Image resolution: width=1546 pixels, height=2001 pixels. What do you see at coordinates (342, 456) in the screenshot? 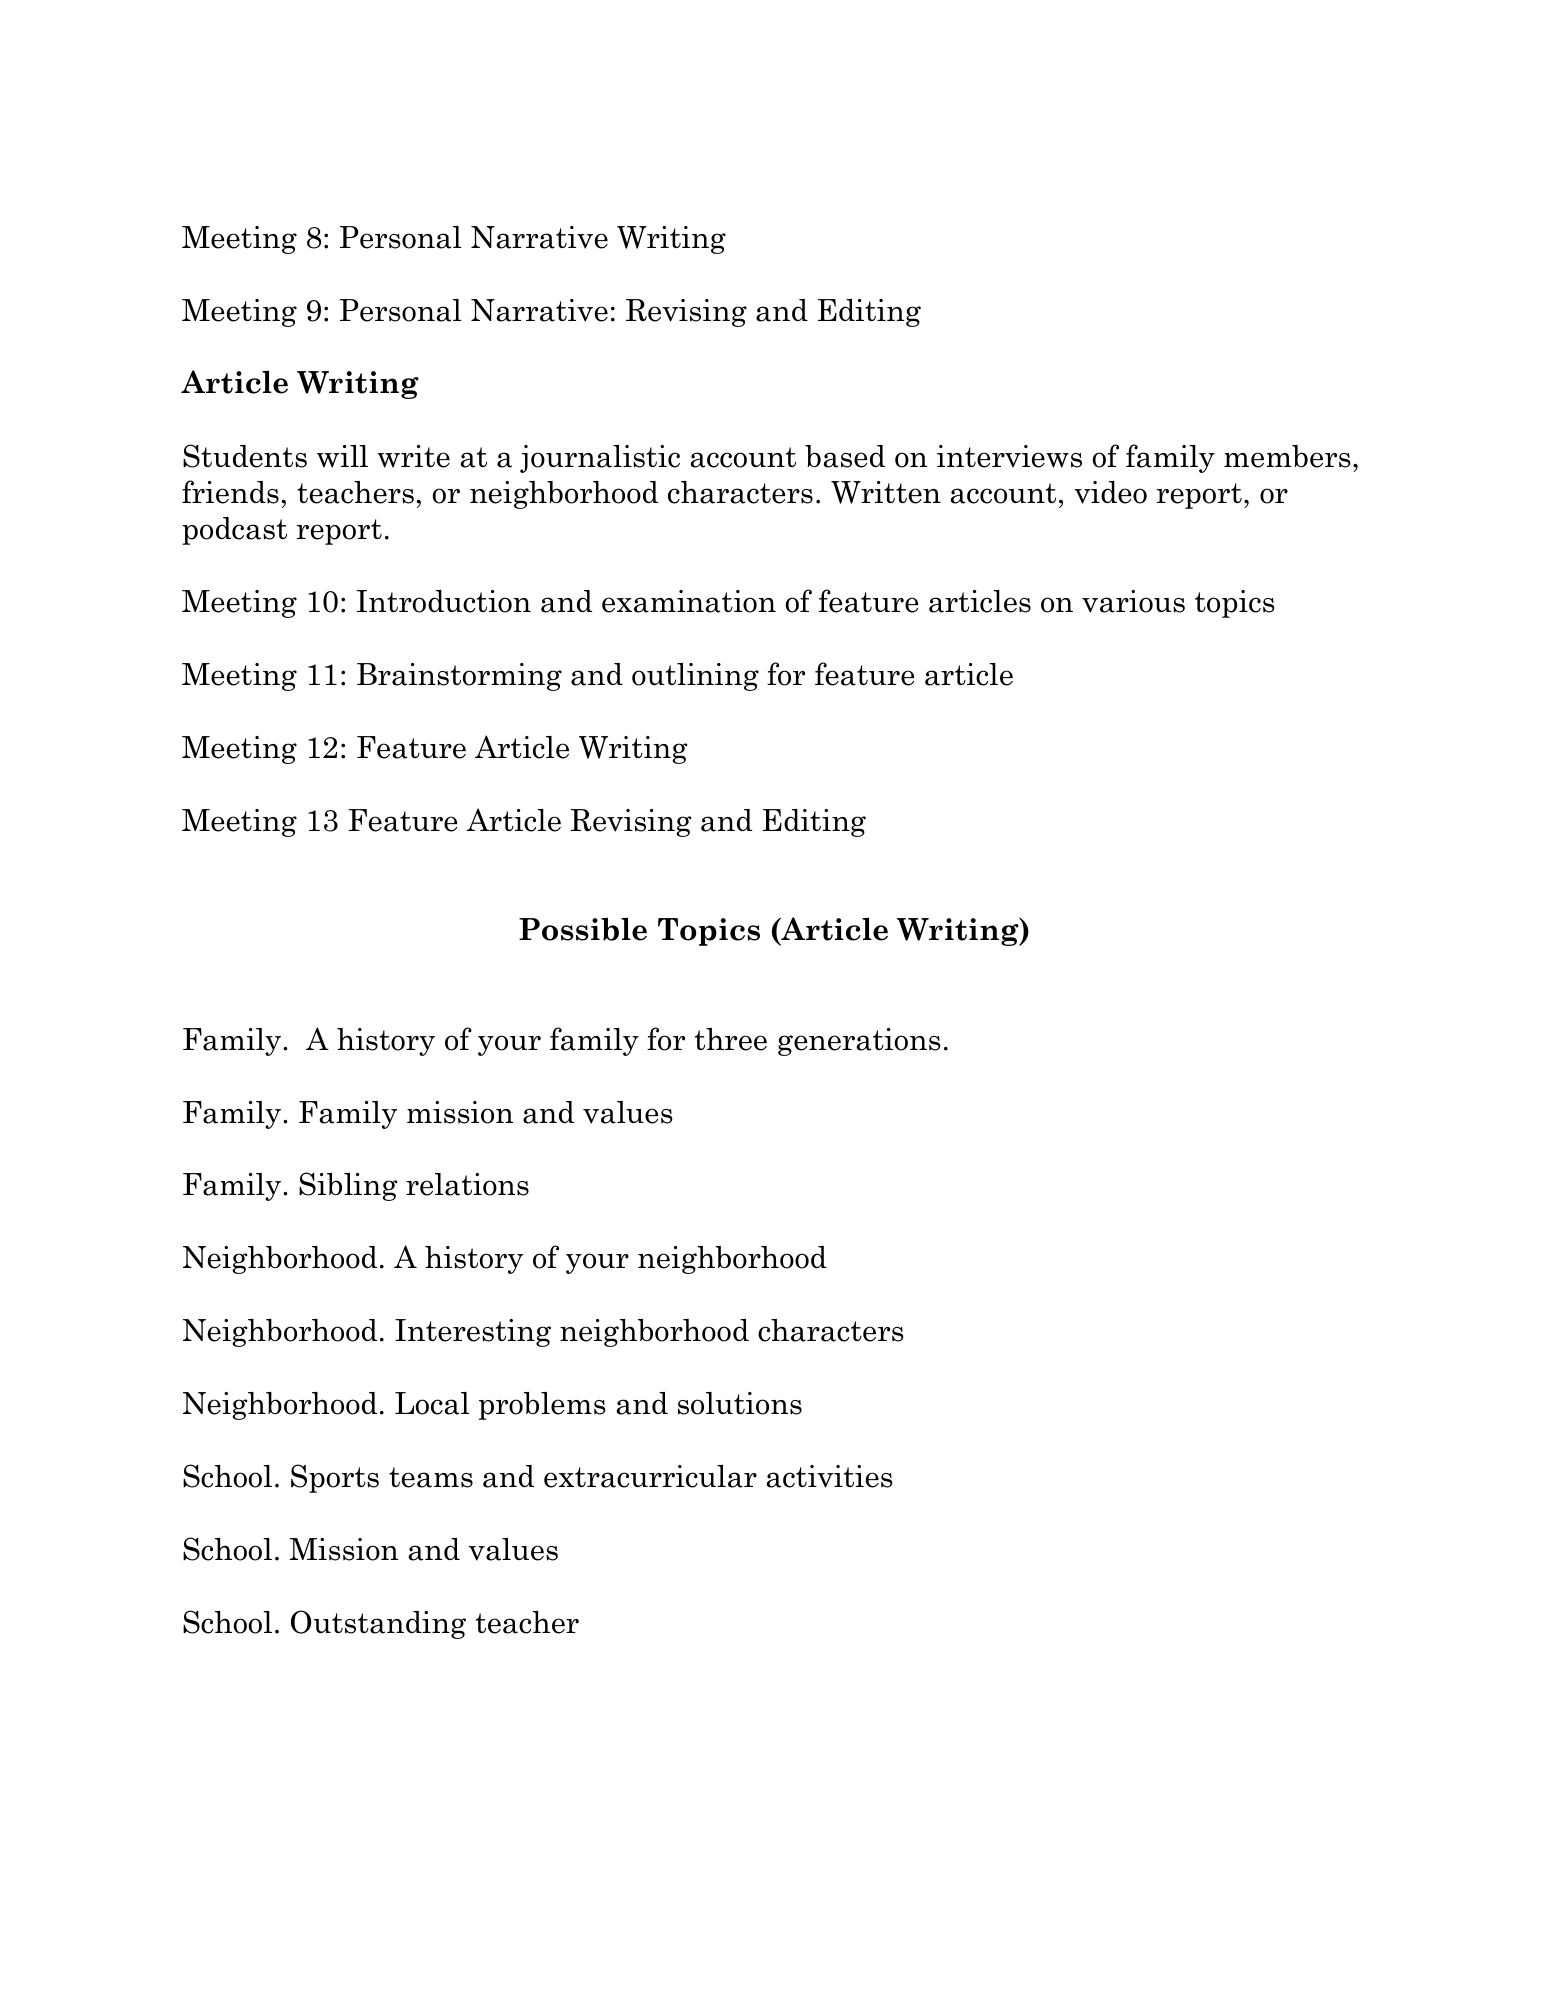
I see `will` at bounding box center [342, 456].
